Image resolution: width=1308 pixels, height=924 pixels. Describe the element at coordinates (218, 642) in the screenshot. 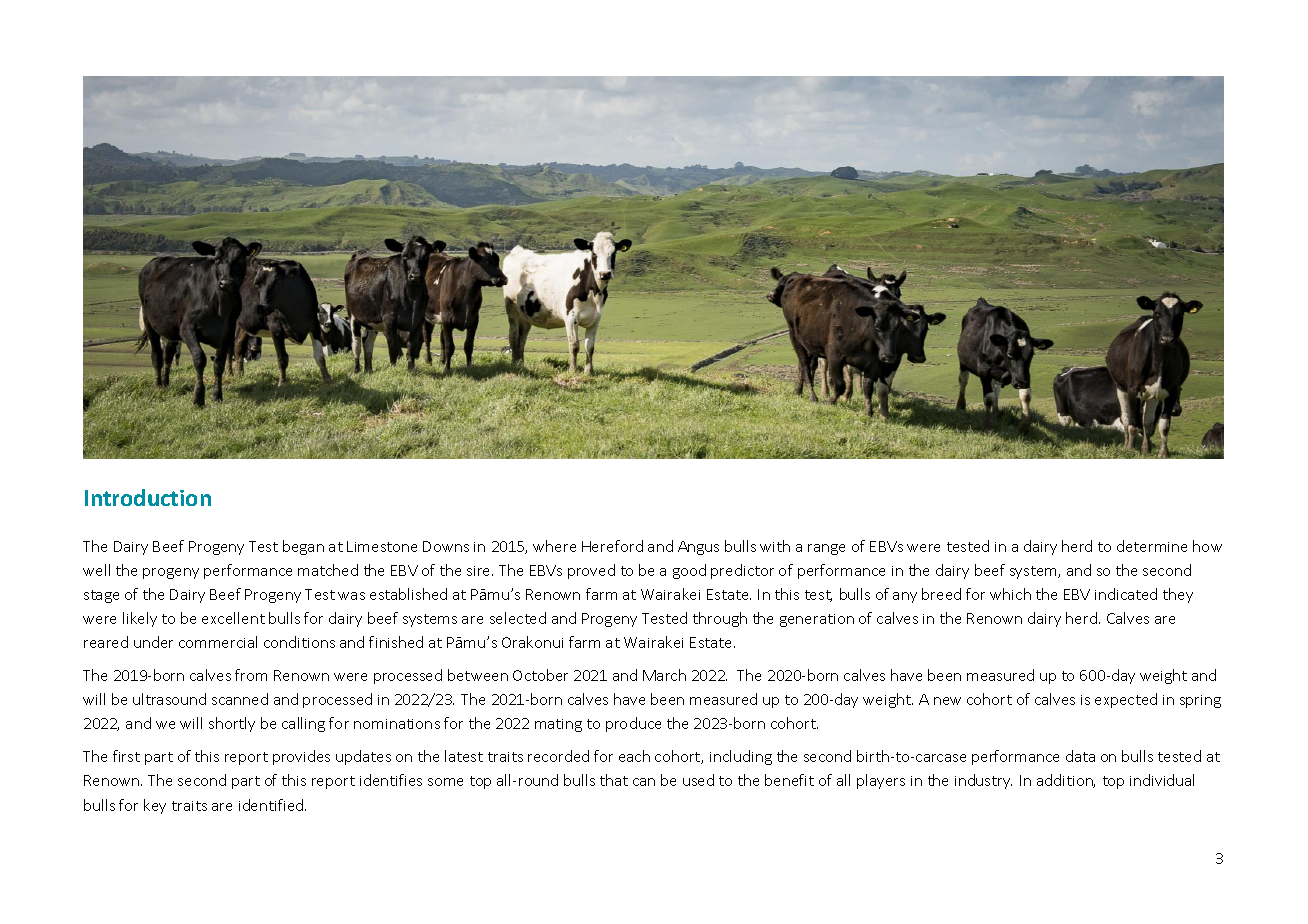

I see `commercial` at that location.
